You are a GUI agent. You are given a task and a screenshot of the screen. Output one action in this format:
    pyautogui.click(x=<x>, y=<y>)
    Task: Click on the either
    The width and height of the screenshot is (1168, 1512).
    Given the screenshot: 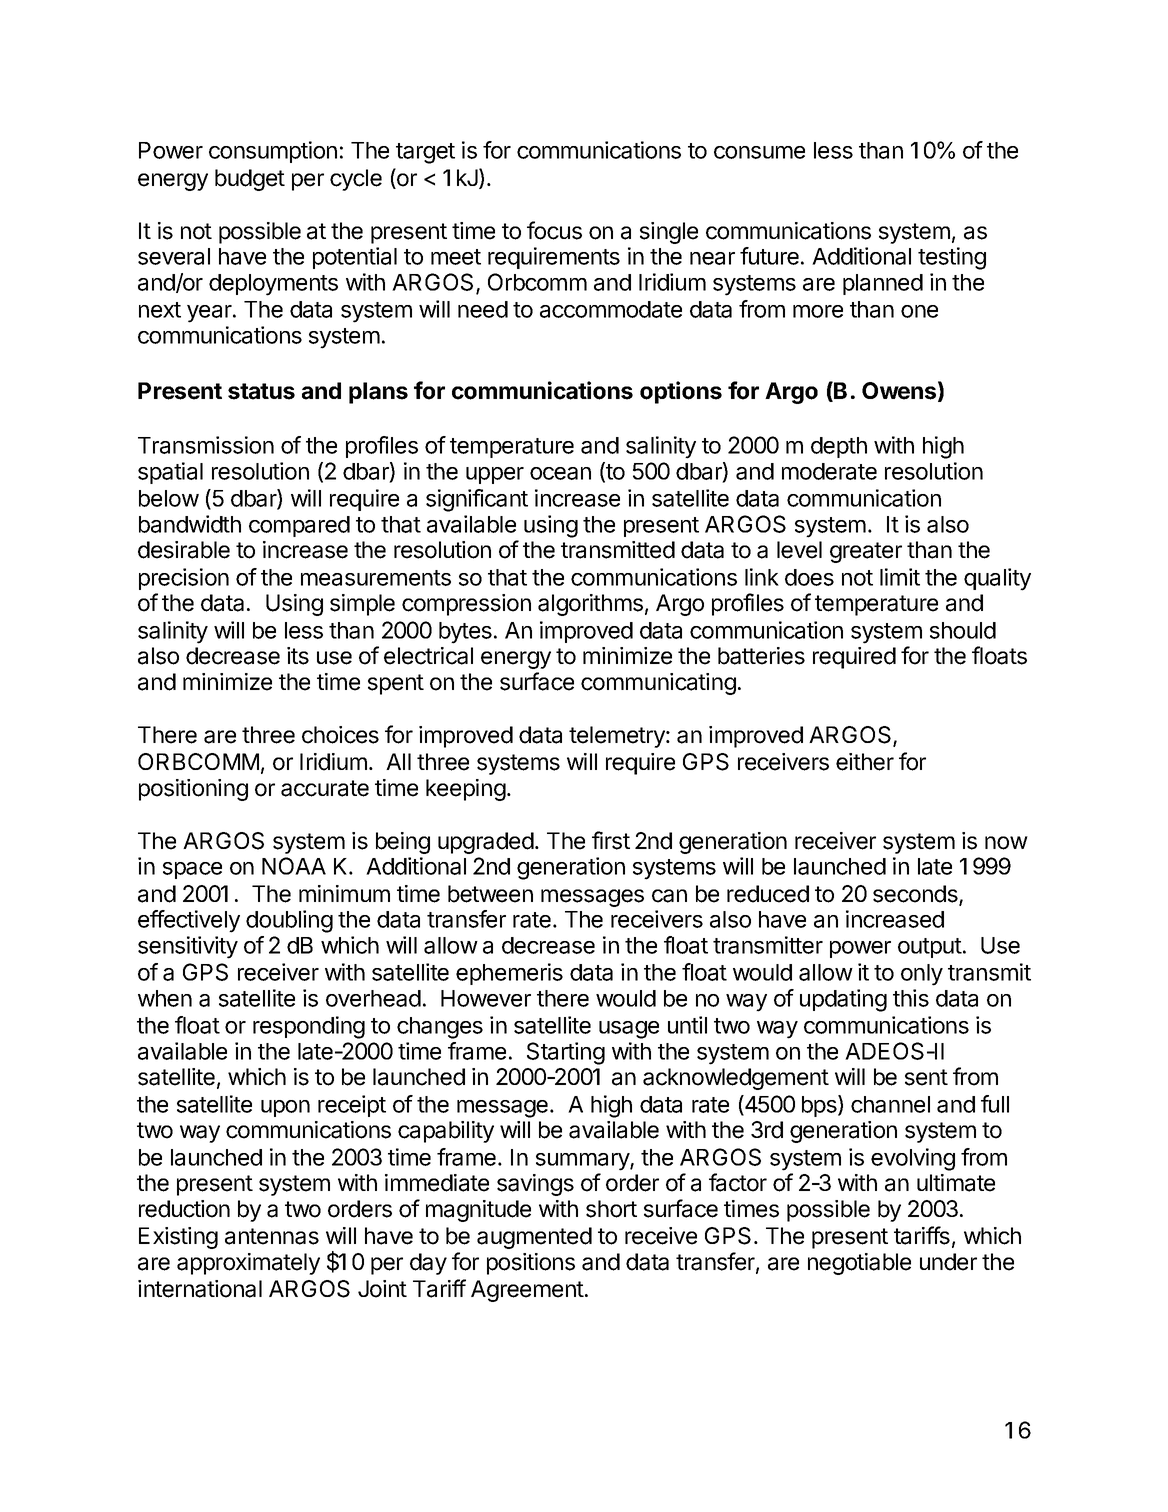 What is the action you would take?
    pyautogui.click(x=865, y=762)
